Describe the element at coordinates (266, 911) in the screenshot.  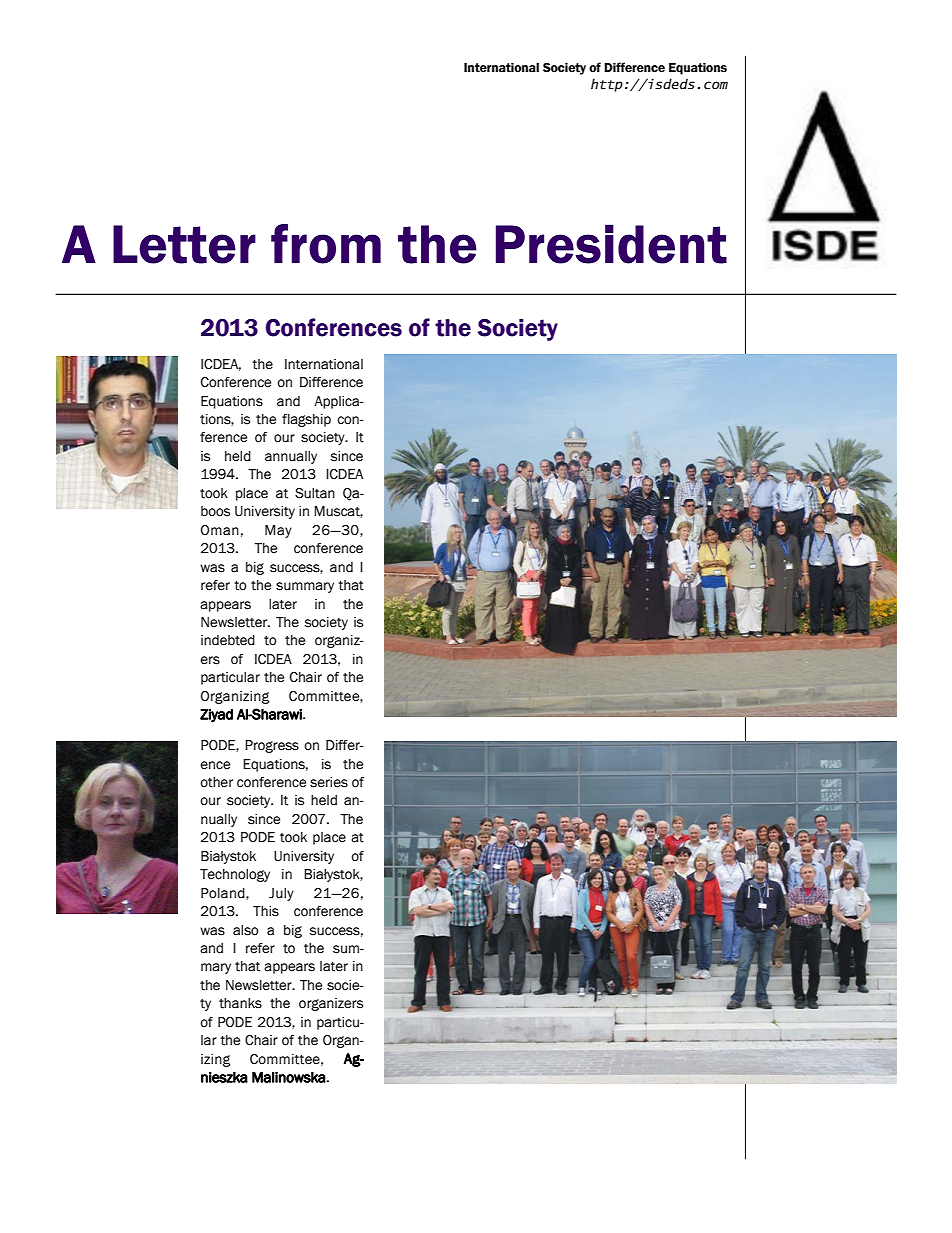
I see `This` at that location.
